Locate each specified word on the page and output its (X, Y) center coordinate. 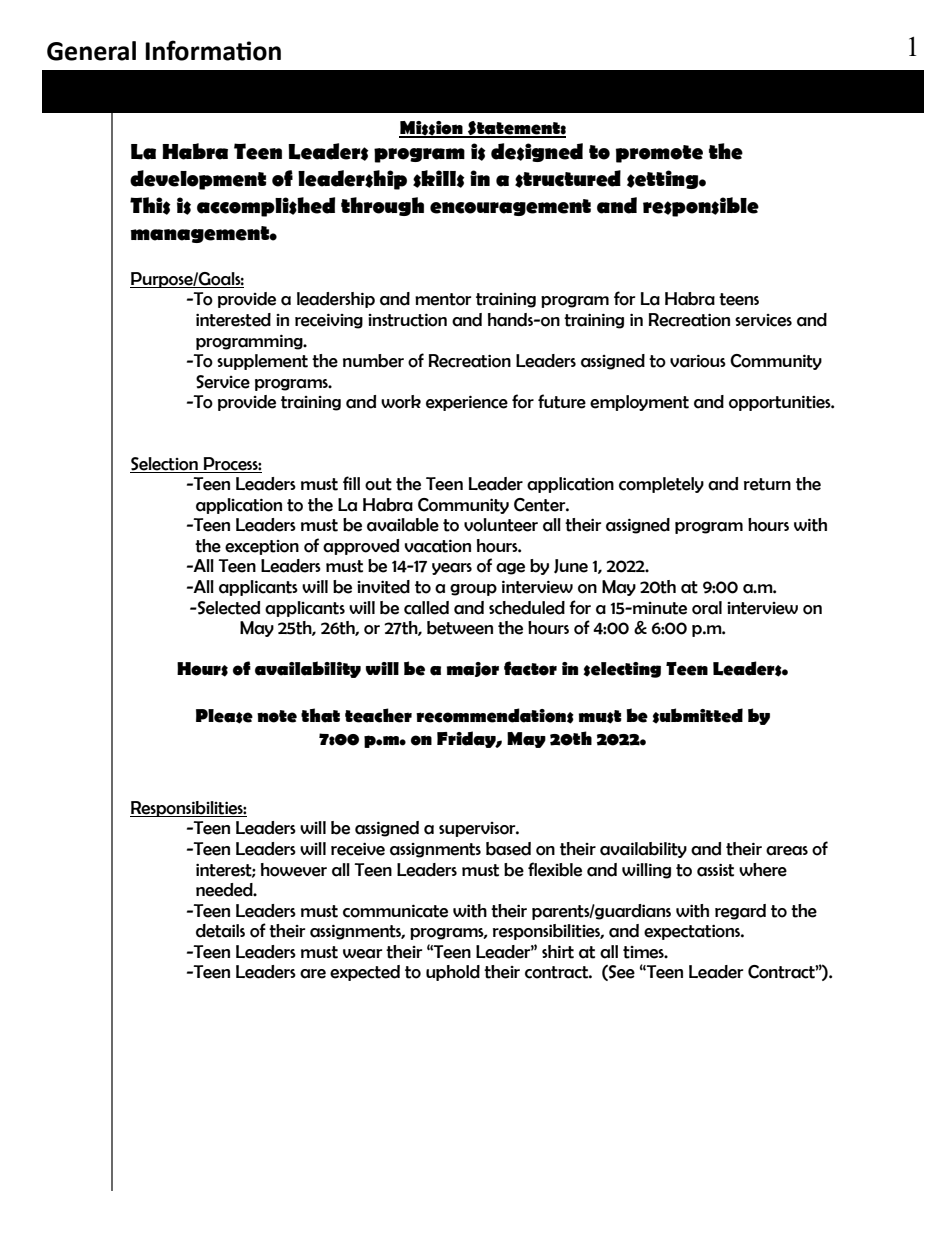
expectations (693, 932)
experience (467, 403)
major (472, 669)
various (698, 361)
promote (659, 154)
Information (213, 50)
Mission (432, 129)
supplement (262, 362)
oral (707, 608)
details (220, 931)
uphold (453, 973)
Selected (228, 608)
